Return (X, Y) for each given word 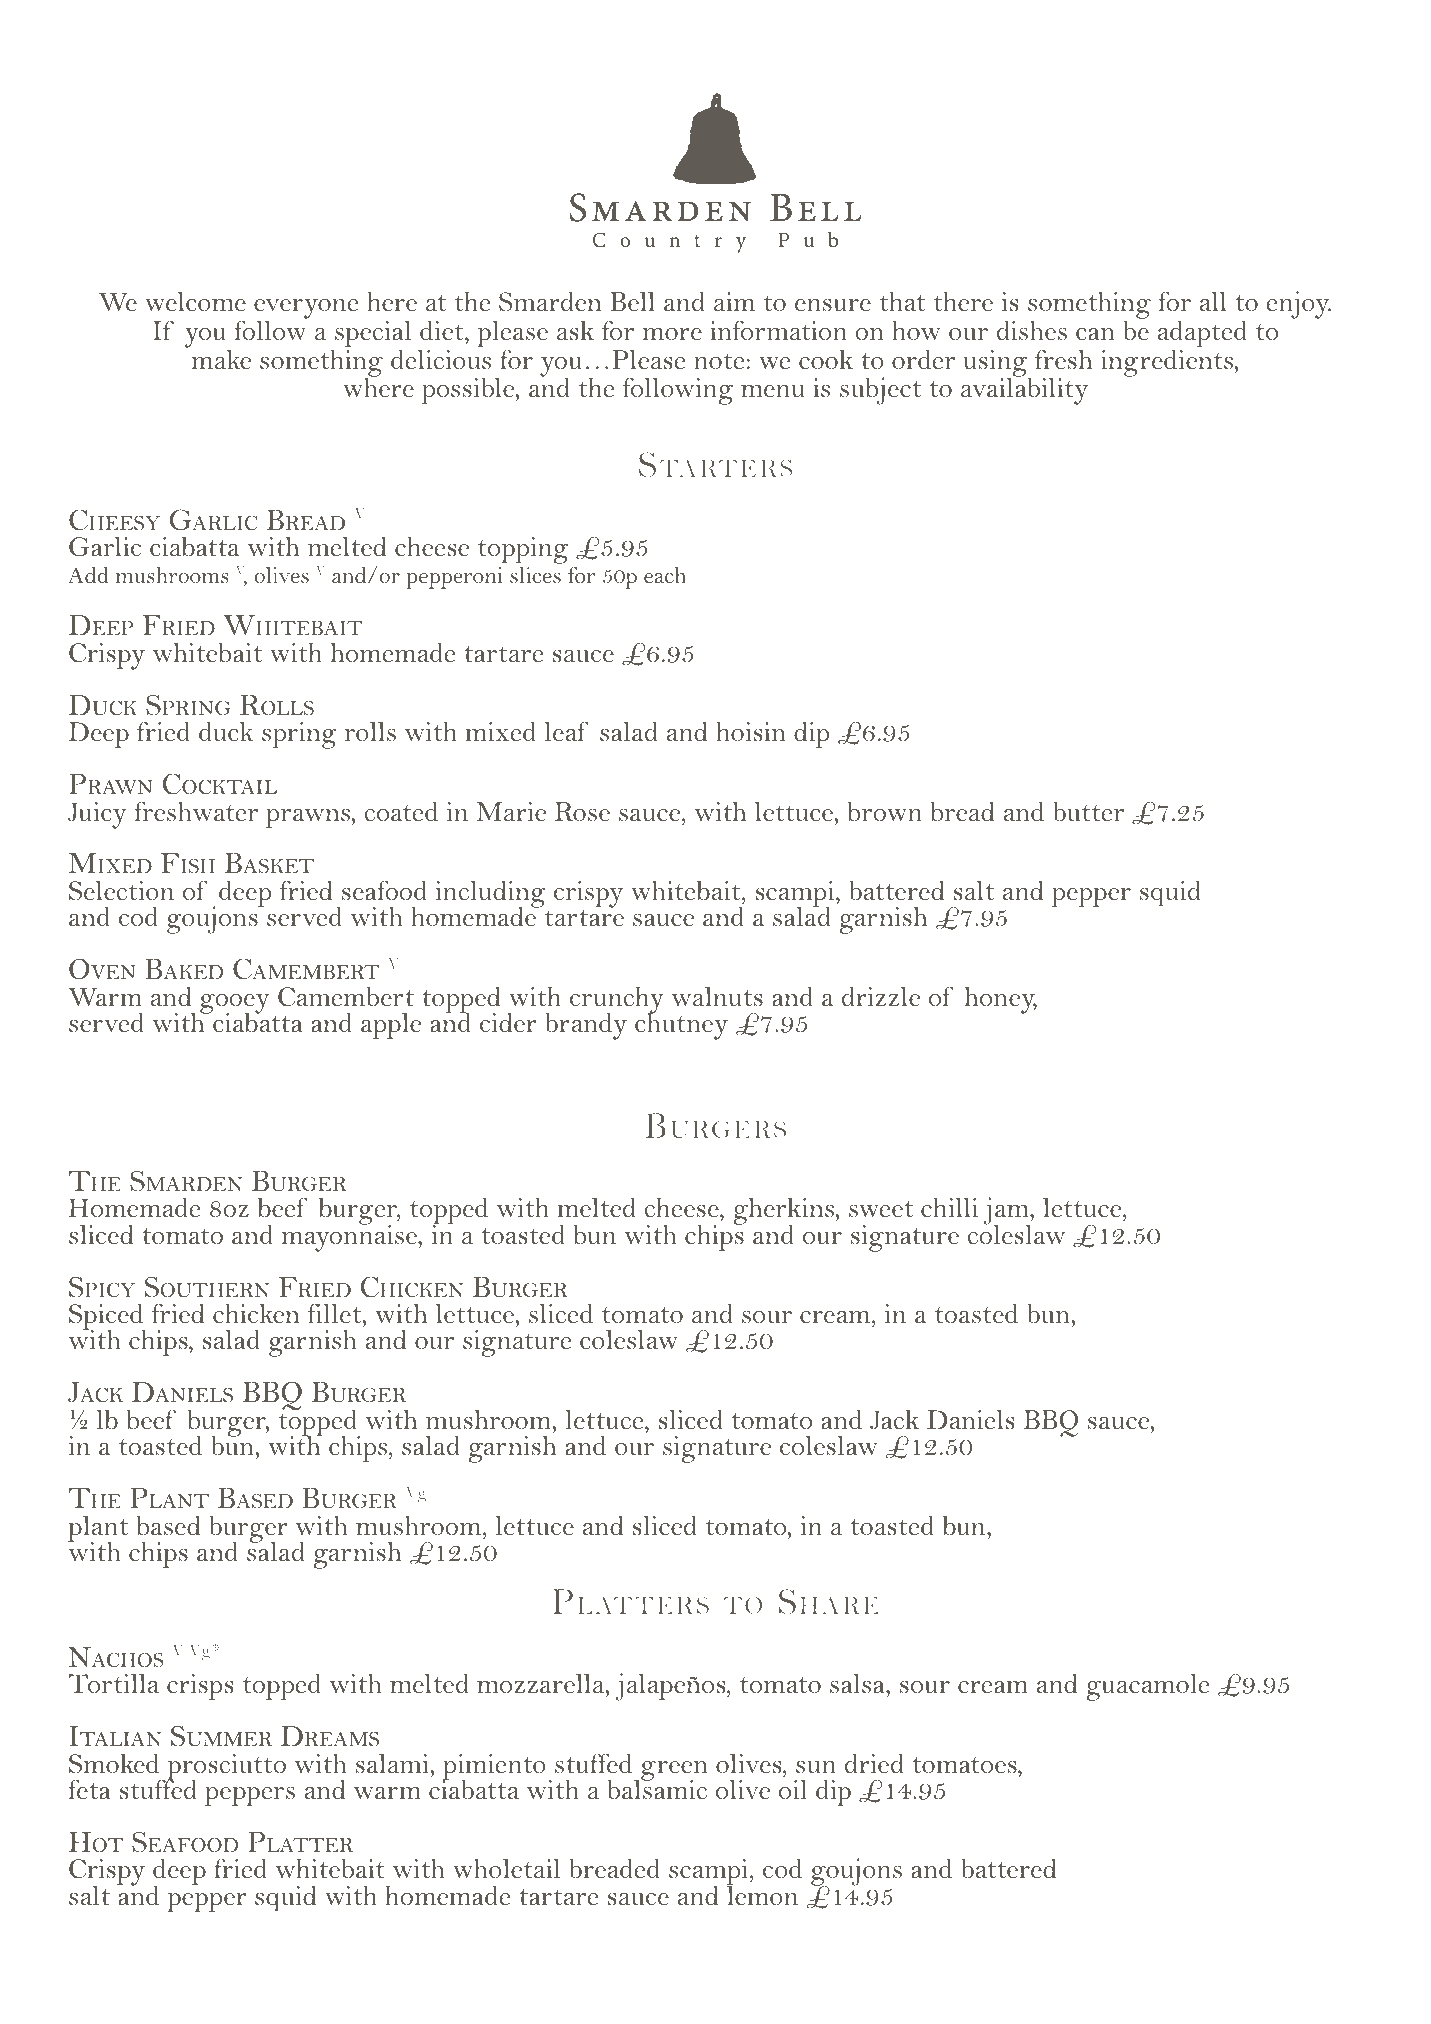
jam (1007, 1212)
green (674, 1772)
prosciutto (225, 1768)
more (672, 334)
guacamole (1148, 1687)
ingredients (1168, 363)
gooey (234, 1005)
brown (885, 811)
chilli (949, 1207)
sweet (881, 1209)
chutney (681, 1025)
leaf (566, 732)
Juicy (97, 815)
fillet (336, 1314)
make (221, 360)
